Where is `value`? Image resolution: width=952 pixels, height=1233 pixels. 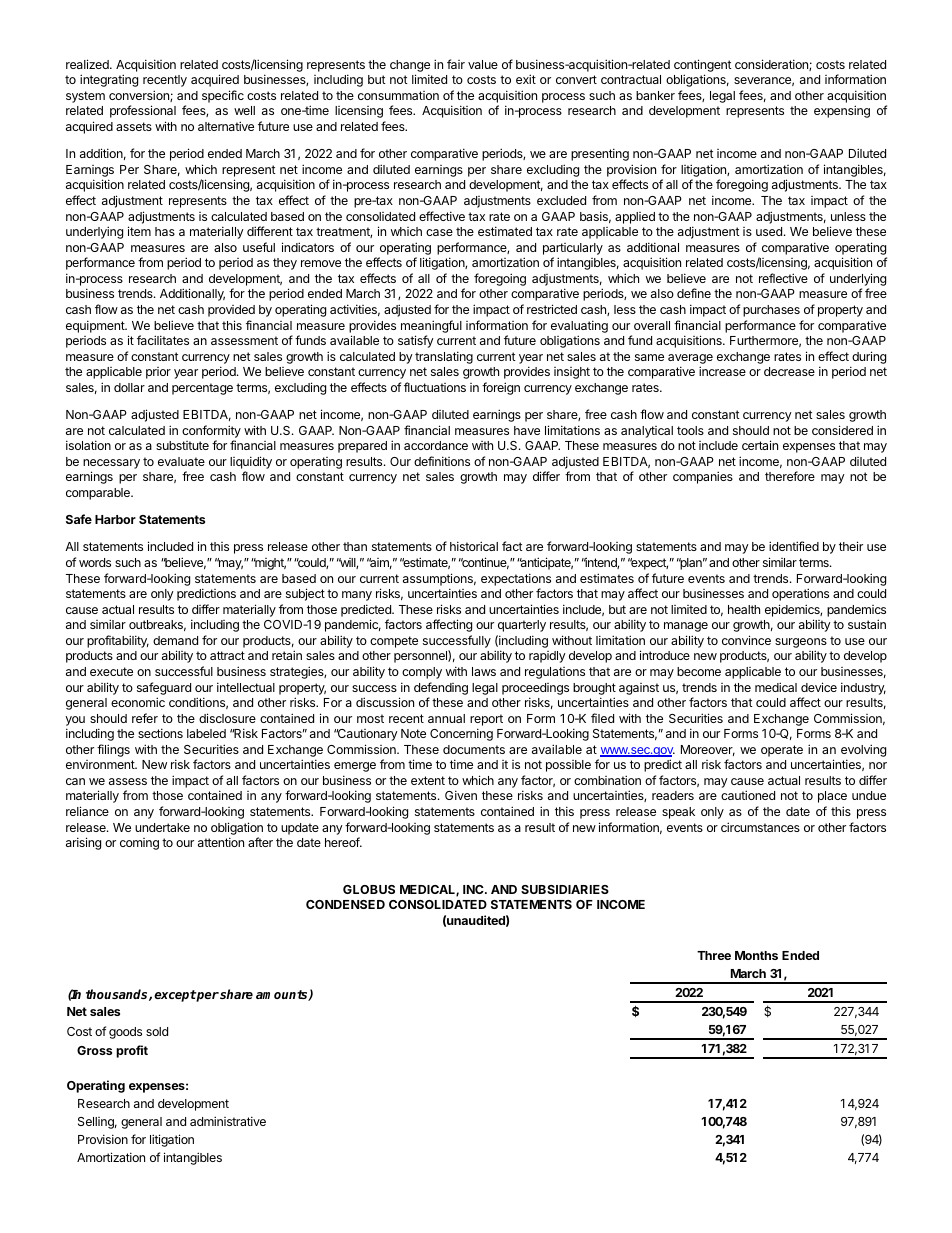 value is located at coordinates (483, 64).
